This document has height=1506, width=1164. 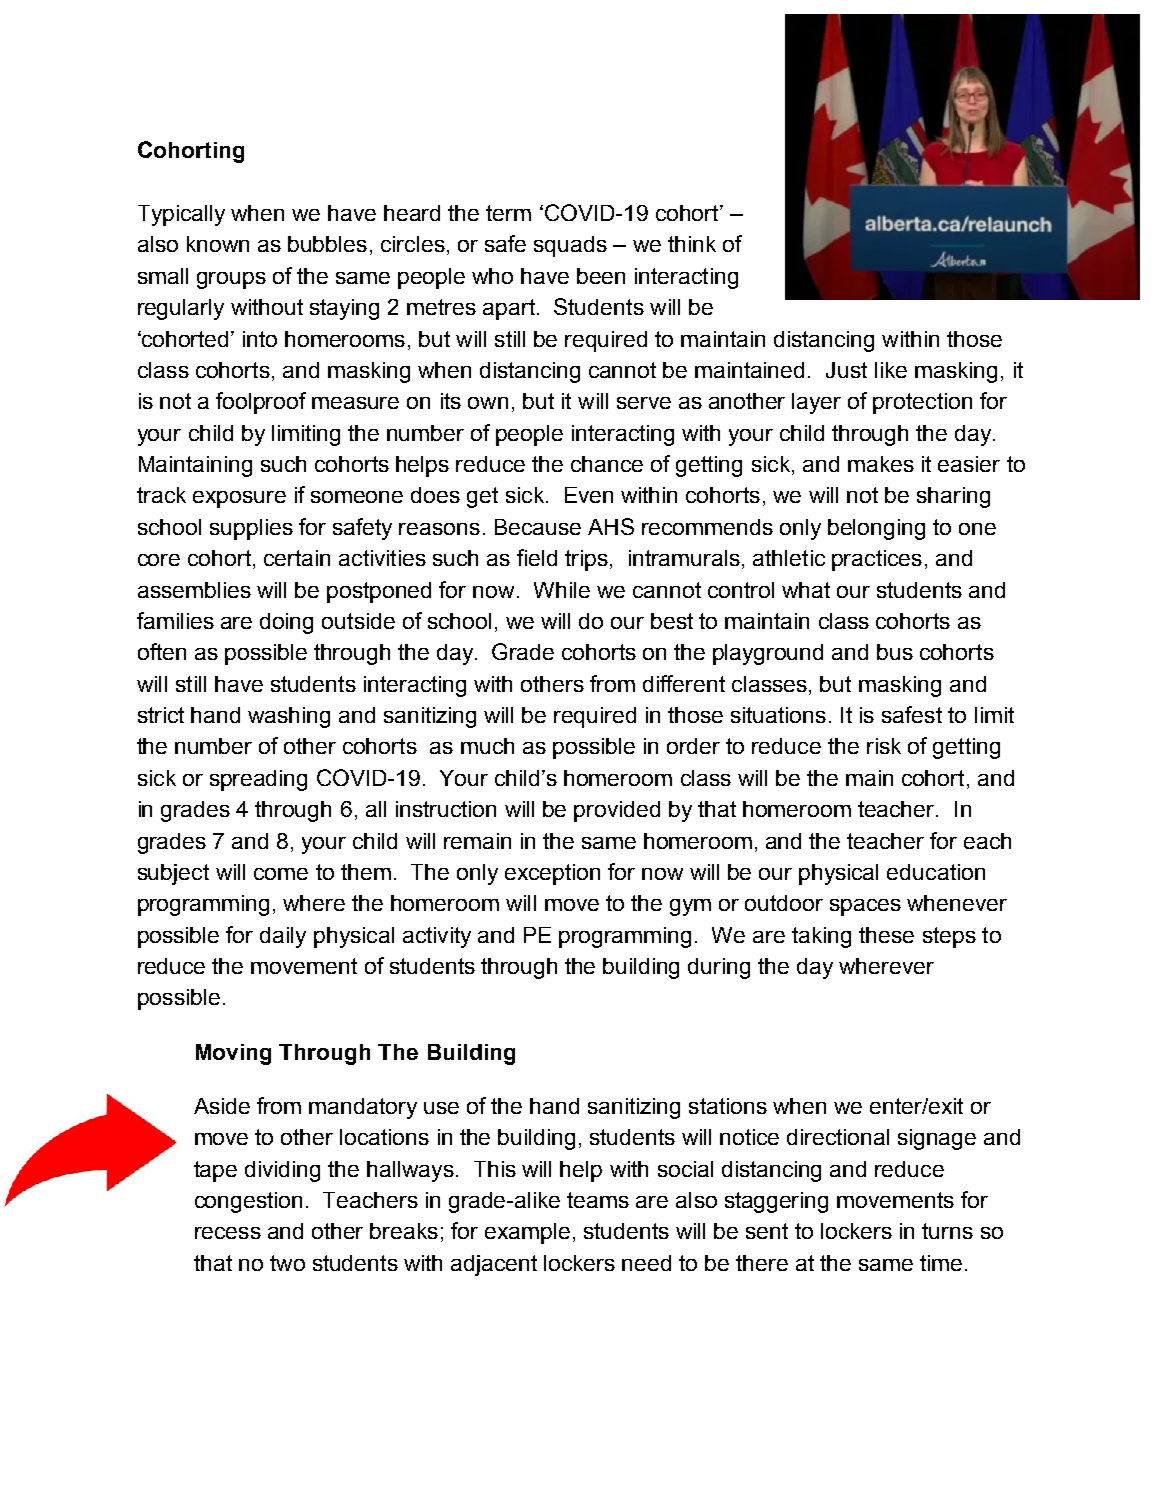 I want to click on squads, so click(x=570, y=246).
